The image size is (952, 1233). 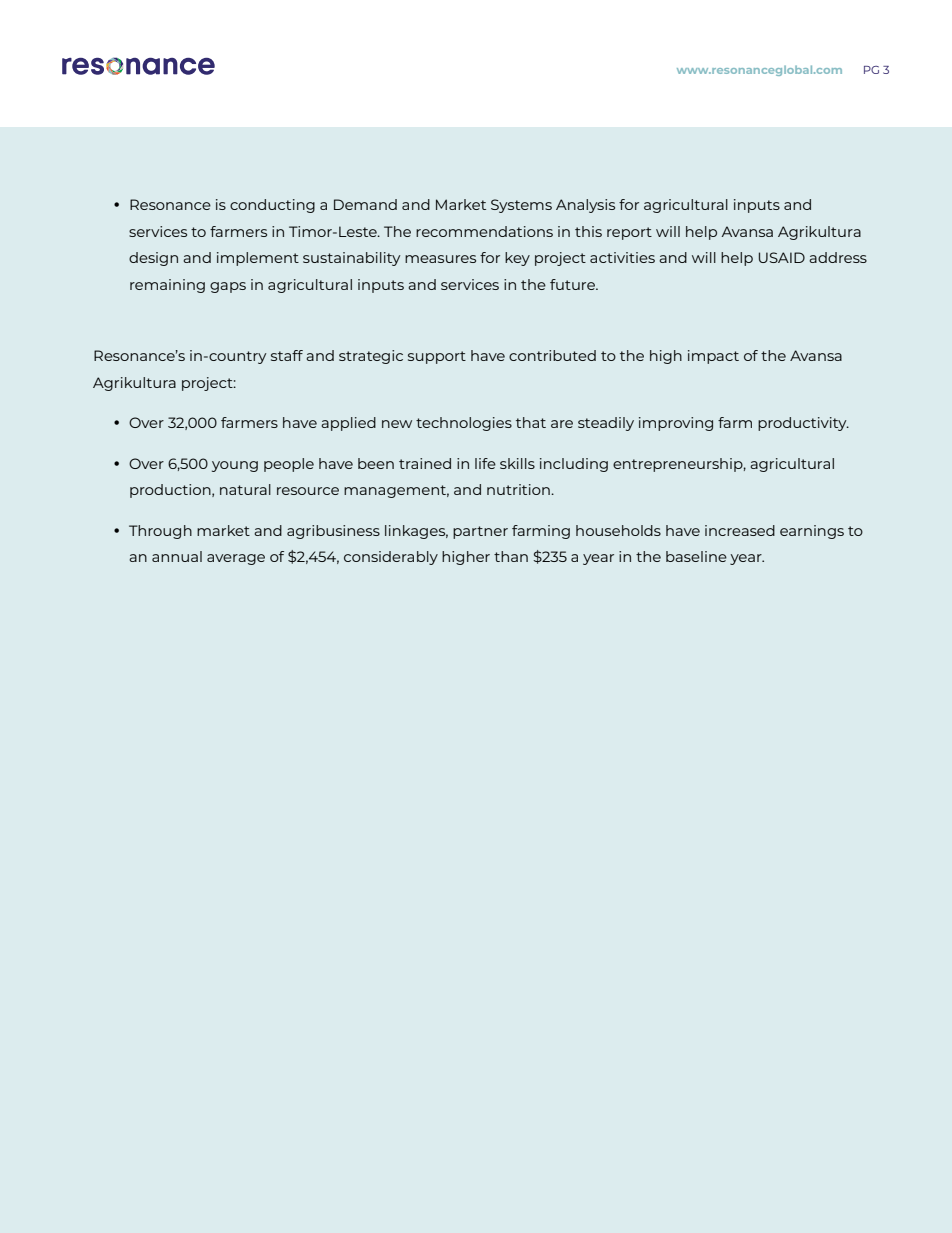 What do you see at coordinates (713, 357) in the page?
I see `impact` at bounding box center [713, 357].
